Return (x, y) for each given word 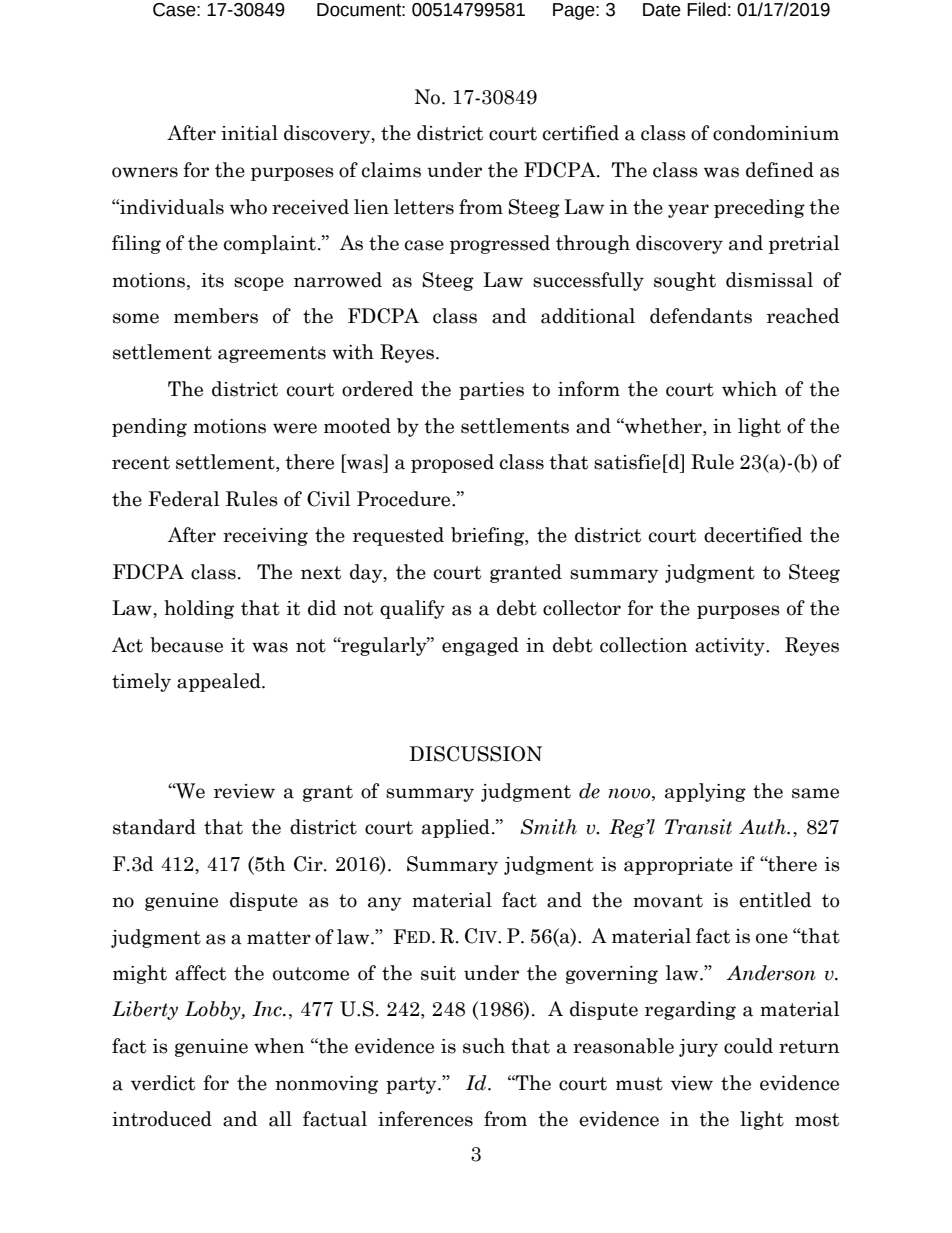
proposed (452, 463)
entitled (775, 900)
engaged (480, 646)
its (212, 280)
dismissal (769, 280)
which (749, 389)
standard (154, 827)
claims (391, 170)
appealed (220, 682)
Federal (183, 499)
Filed (706, 9)
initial (249, 133)
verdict (163, 1083)
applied (456, 828)
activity (731, 647)
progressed (500, 244)
